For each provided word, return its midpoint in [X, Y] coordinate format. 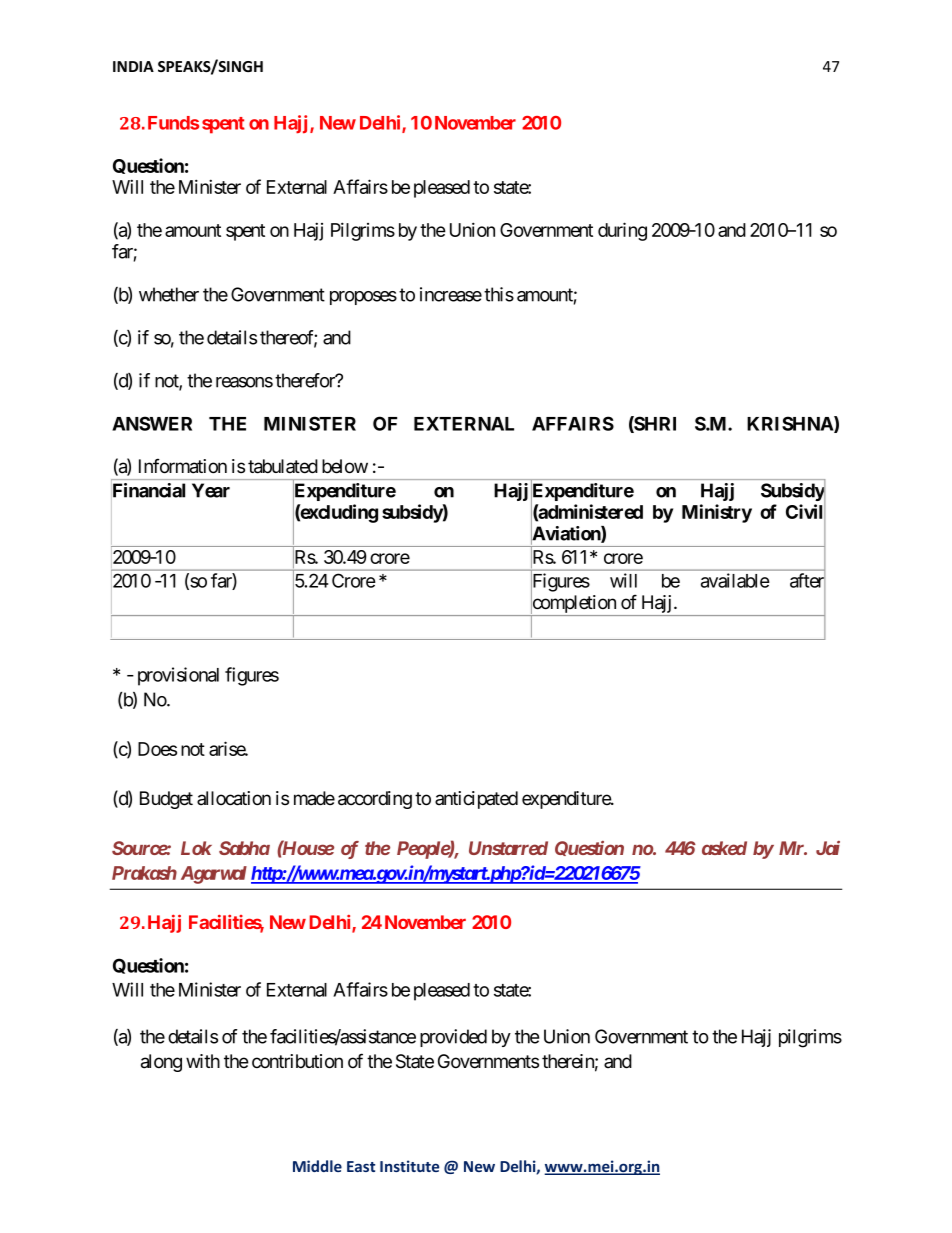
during [622, 231]
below [345, 466]
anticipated [476, 800]
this [499, 294]
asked [724, 848]
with [203, 1061]
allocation [234, 798]
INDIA [133, 66]
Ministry [717, 513]
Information [183, 466]
